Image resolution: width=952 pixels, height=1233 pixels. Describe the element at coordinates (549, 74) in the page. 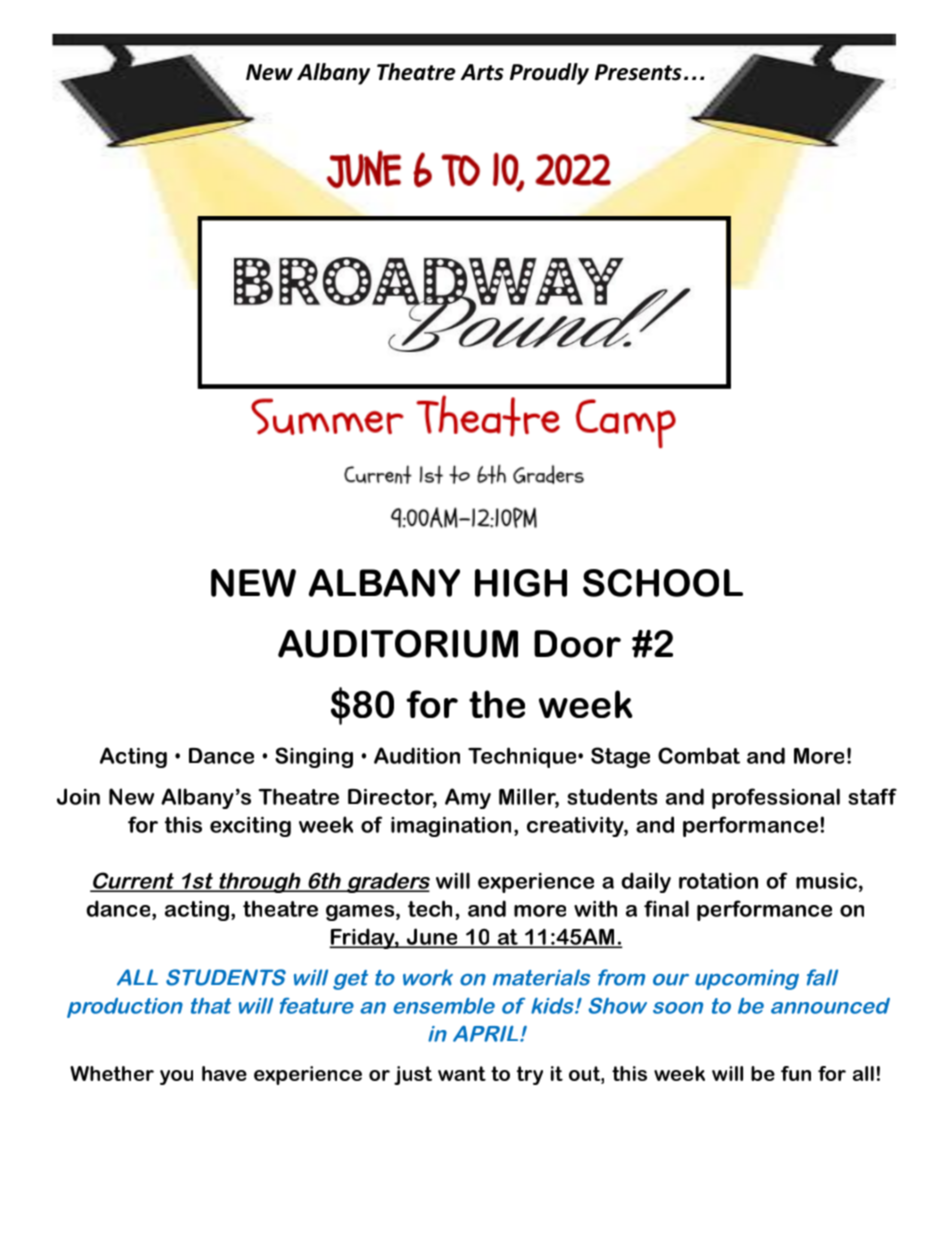

I see `Proudly` at that location.
